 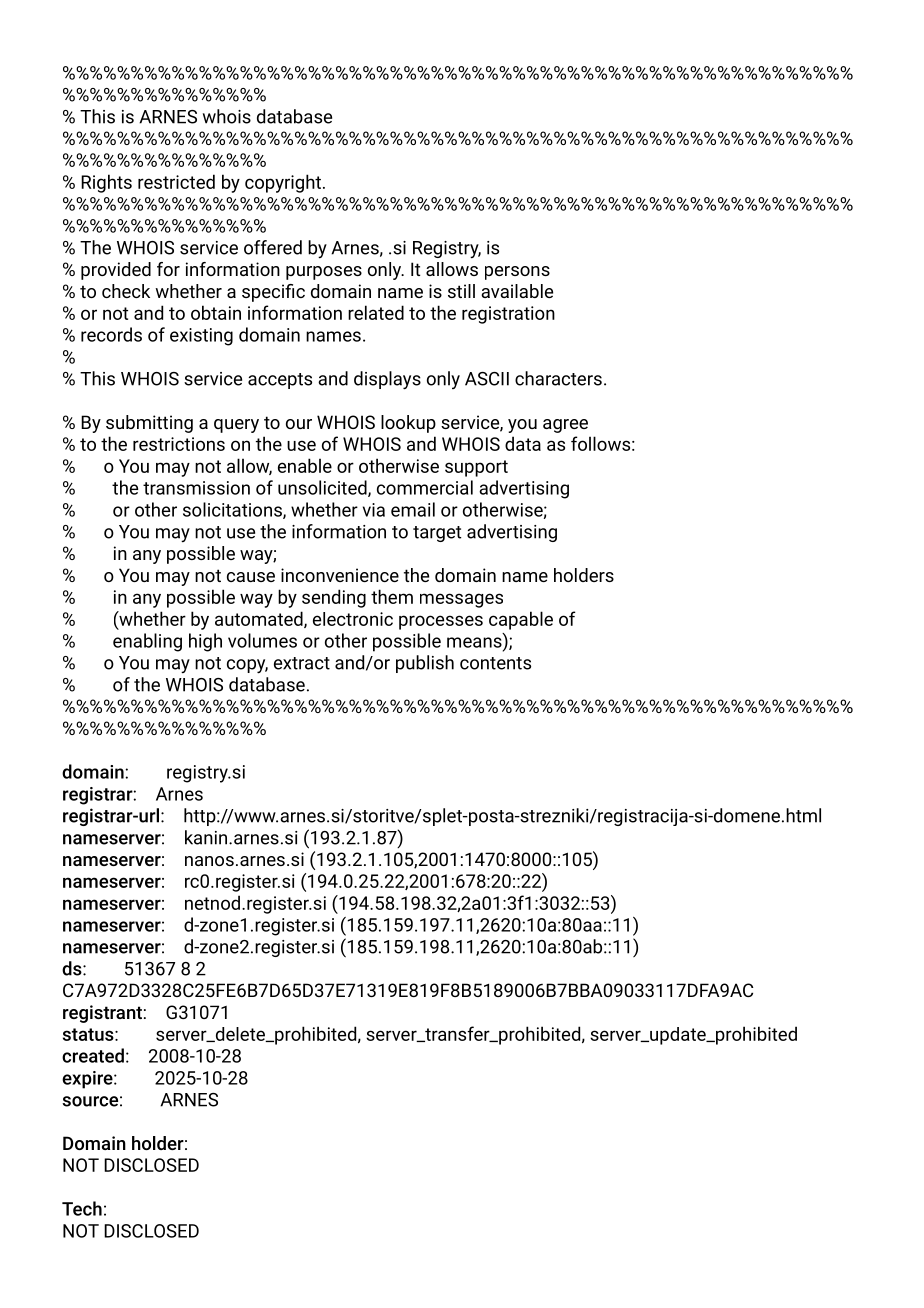 I want to click on contents, so click(x=495, y=663).
